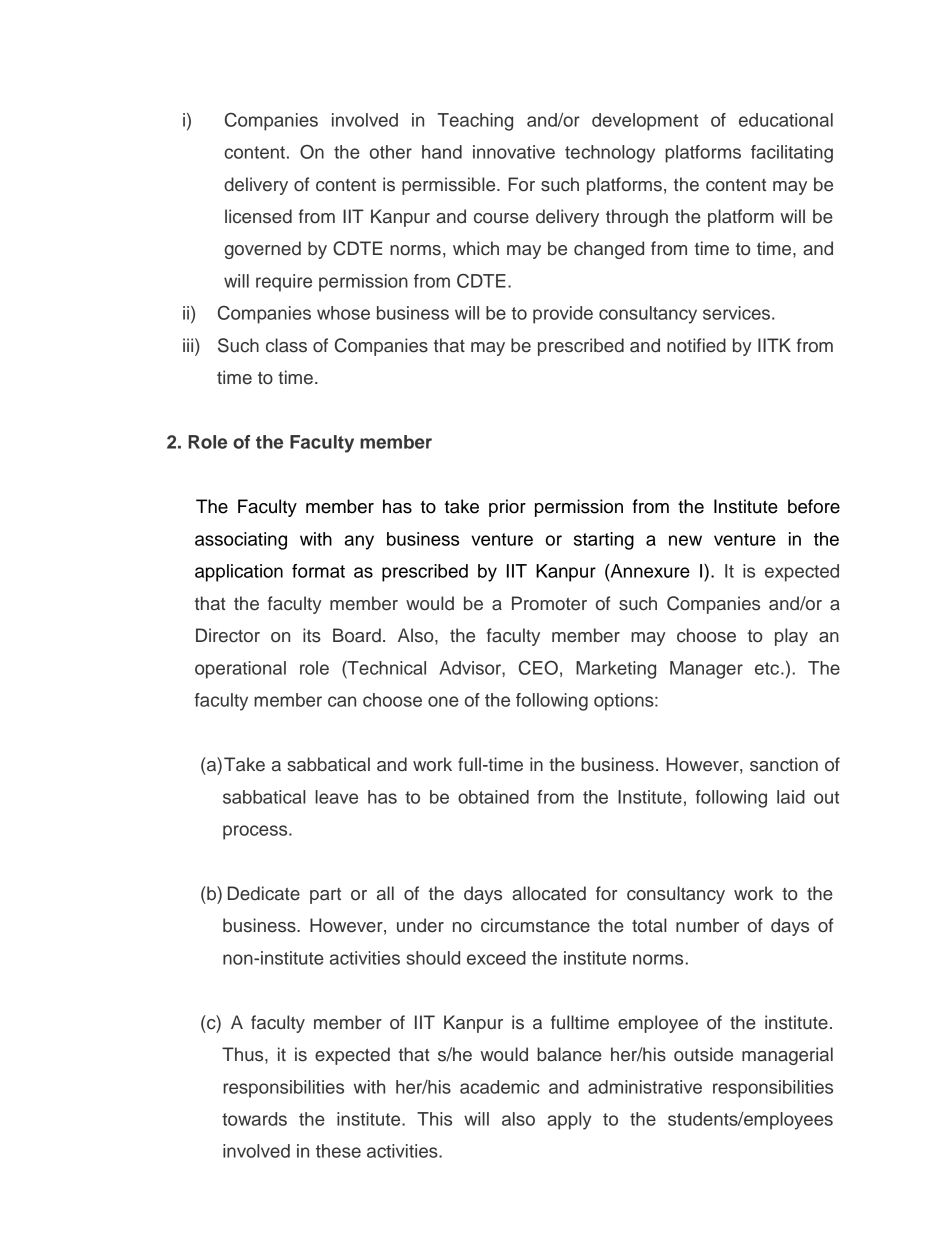 The height and width of the image is (1233, 952). Describe the element at coordinates (792, 154) in the image. I see `facilitating` at that location.
